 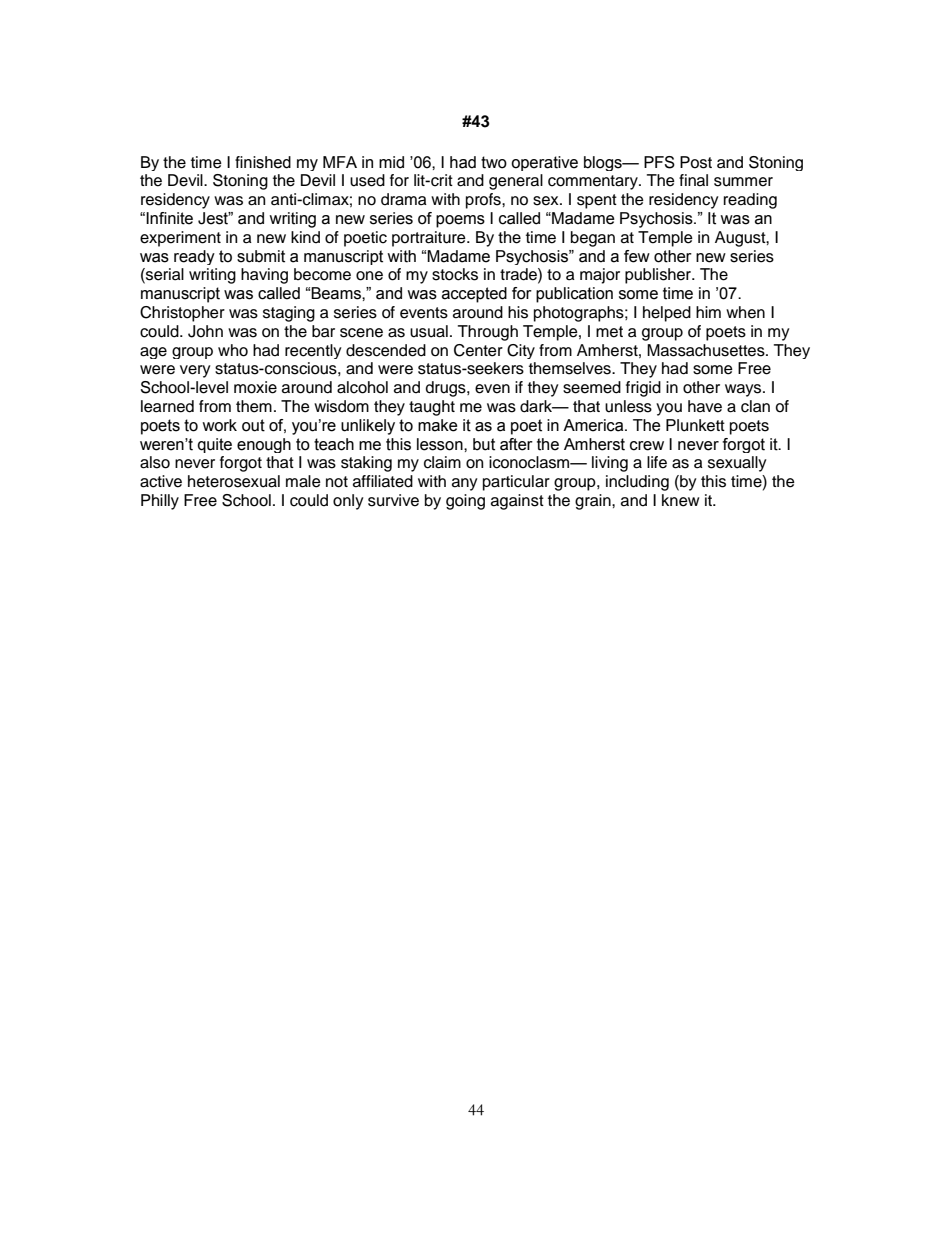 What do you see at coordinates (180, 239) in the document?
I see `experiment` at bounding box center [180, 239].
